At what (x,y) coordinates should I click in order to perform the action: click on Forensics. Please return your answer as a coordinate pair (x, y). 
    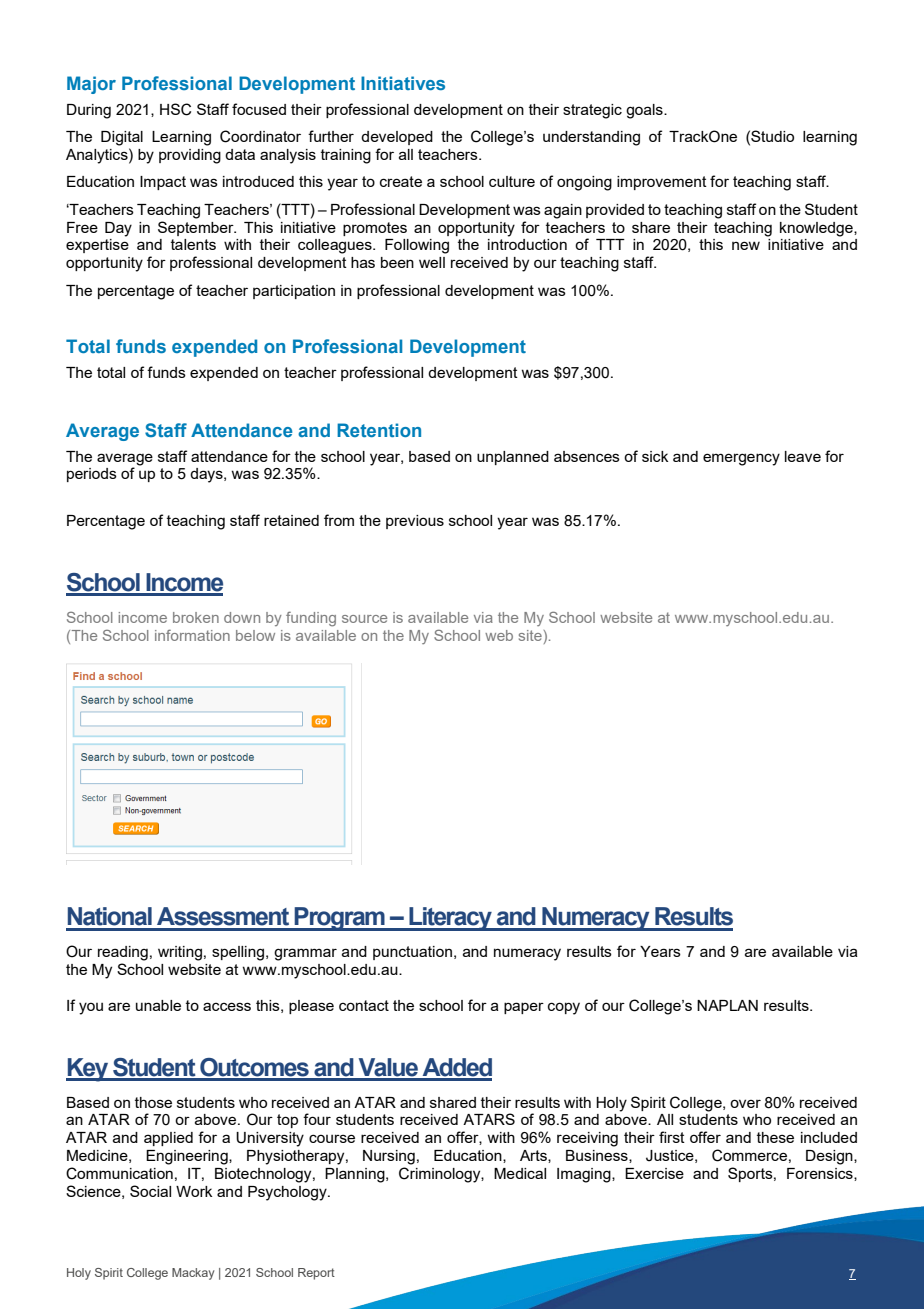
    Looking at the image, I should click on (821, 1174).
